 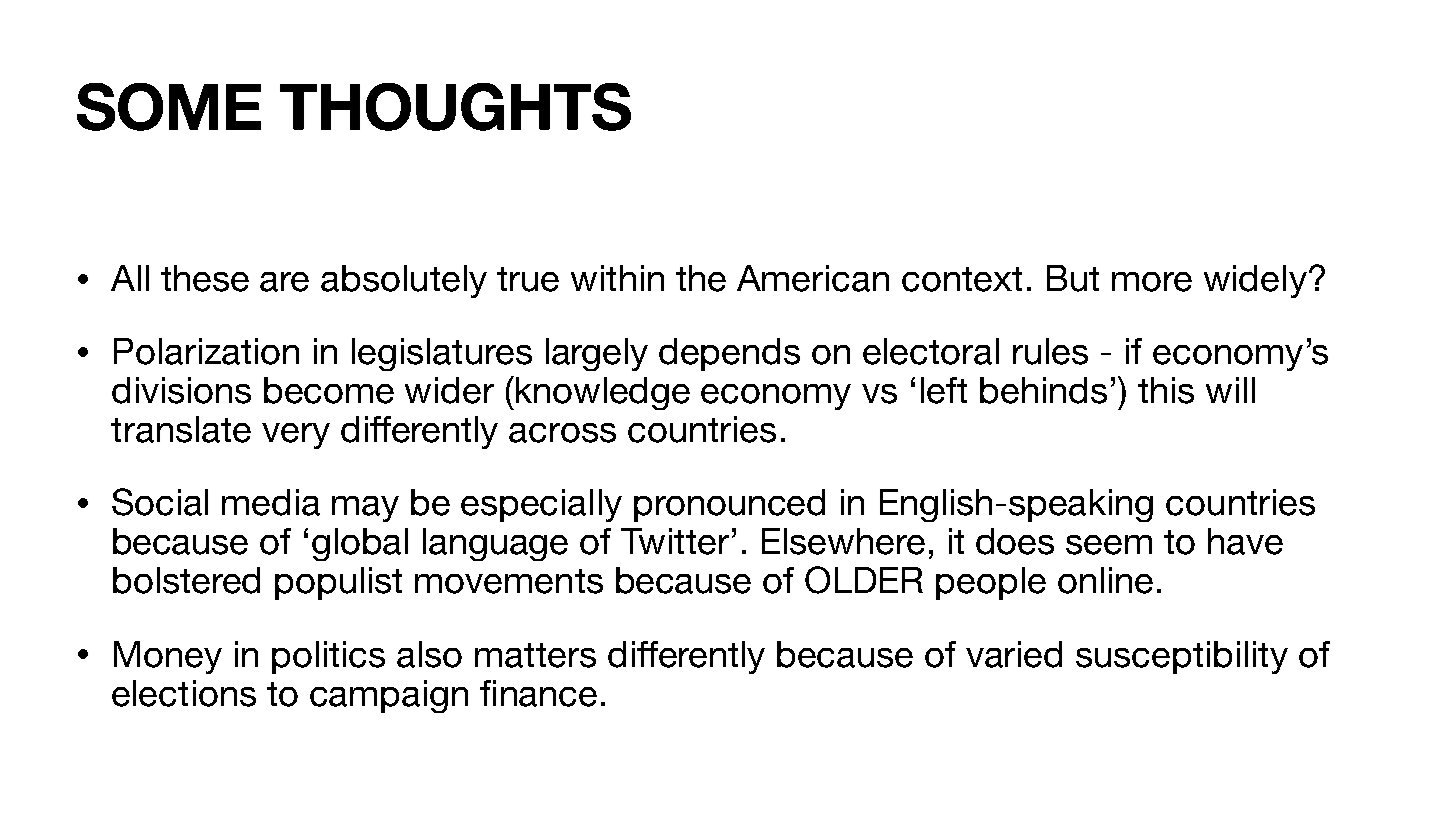 What do you see at coordinates (169, 107) in the screenshot?
I see `SOME` at bounding box center [169, 107].
